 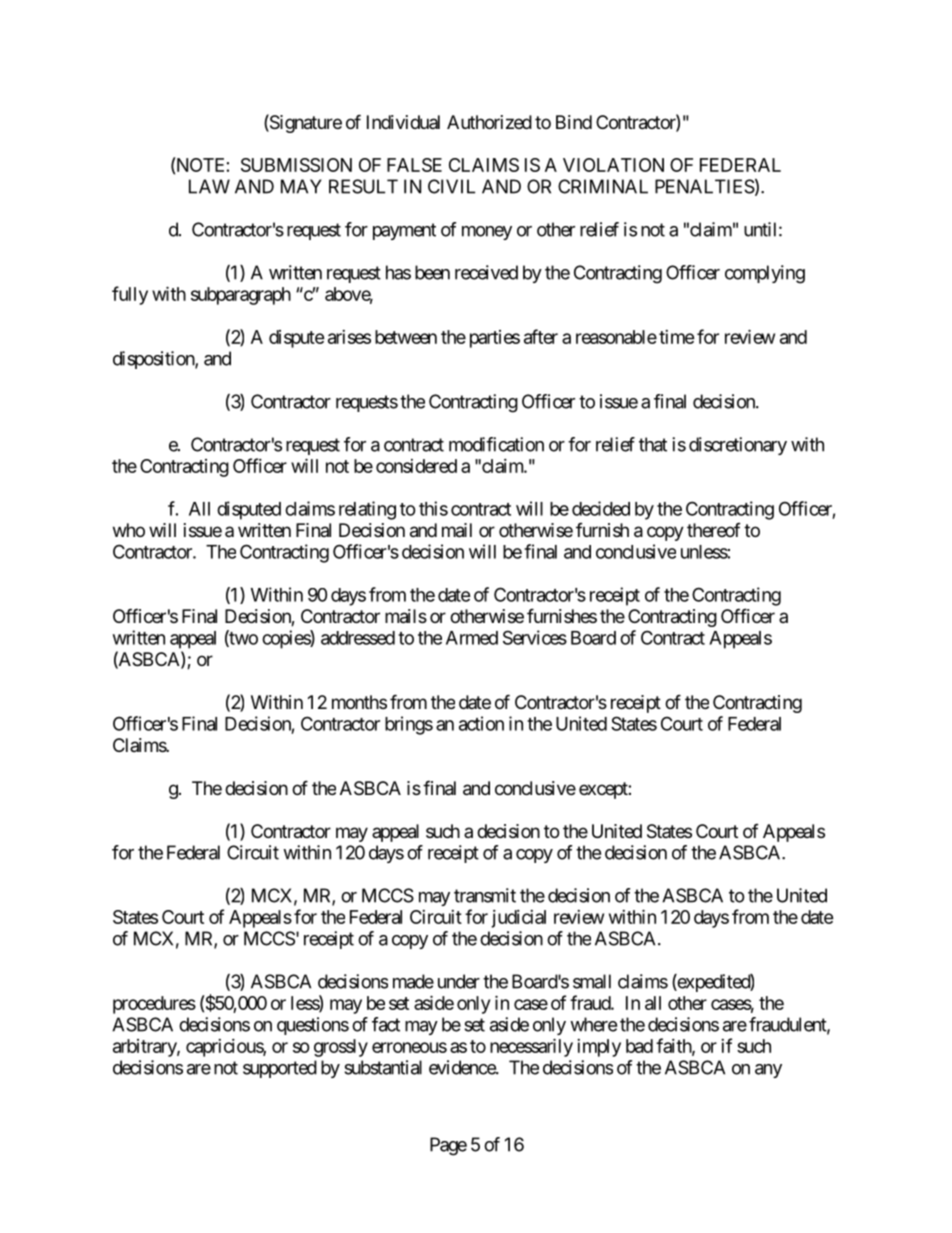 What do you see at coordinates (705, 186) in the document?
I see `PENALTIES` at bounding box center [705, 186].
